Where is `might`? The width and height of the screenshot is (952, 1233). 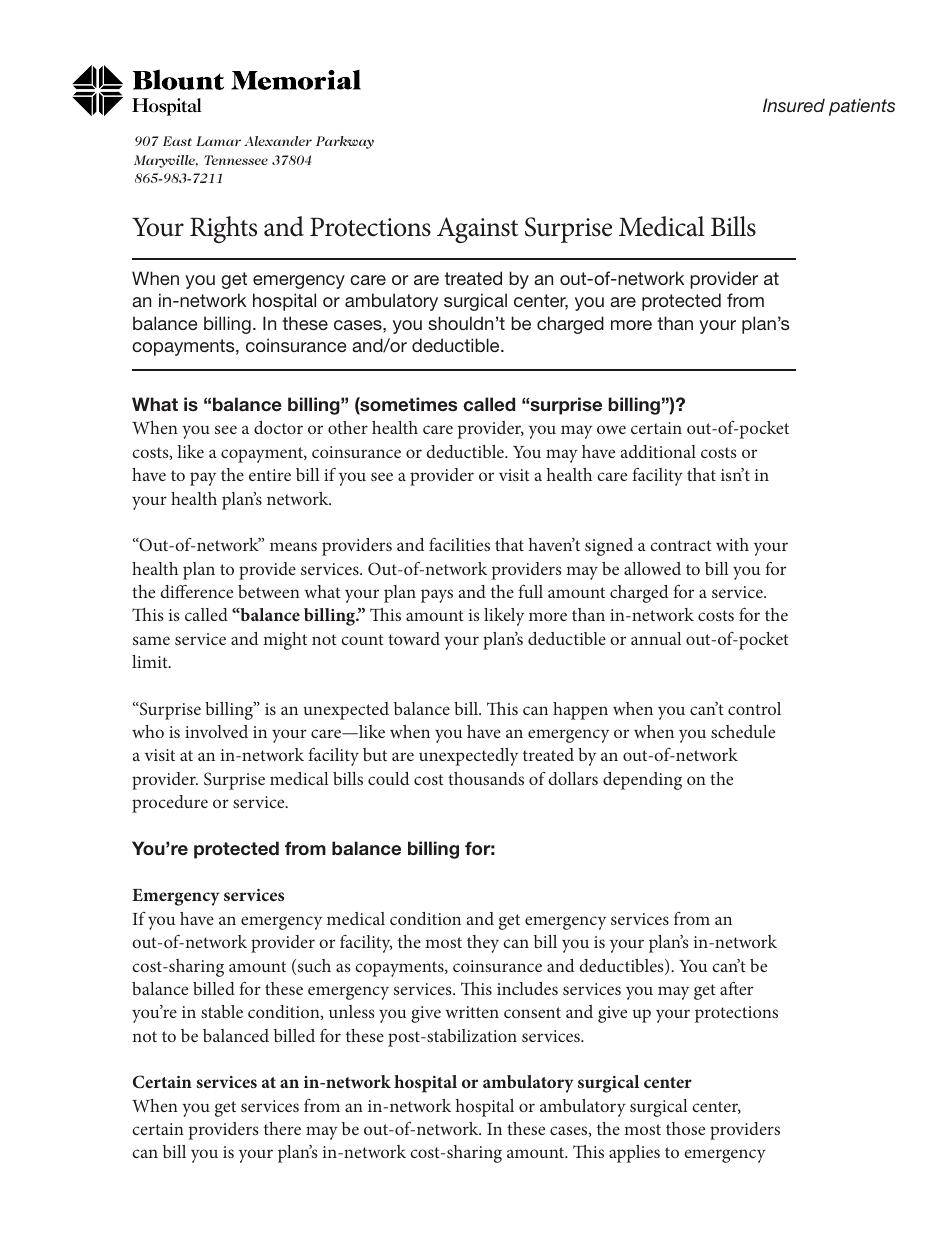 might is located at coordinates (285, 641).
